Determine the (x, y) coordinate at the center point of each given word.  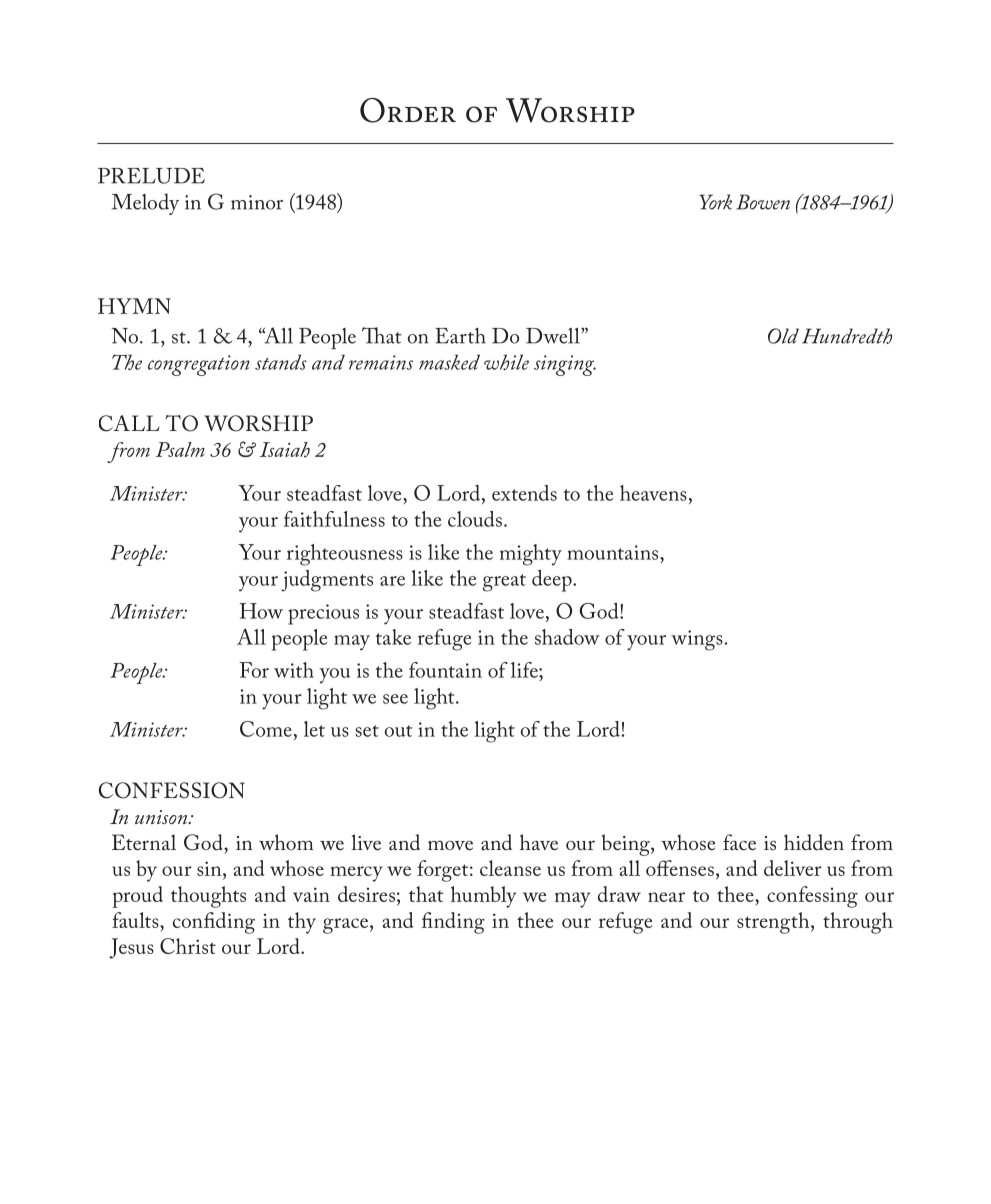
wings (697, 640)
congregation (199, 365)
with (294, 670)
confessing (812, 897)
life (525, 670)
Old (783, 336)
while (506, 362)
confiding (214, 923)
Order (408, 110)
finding (453, 923)
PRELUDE (151, 176)
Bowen (763, 202)
